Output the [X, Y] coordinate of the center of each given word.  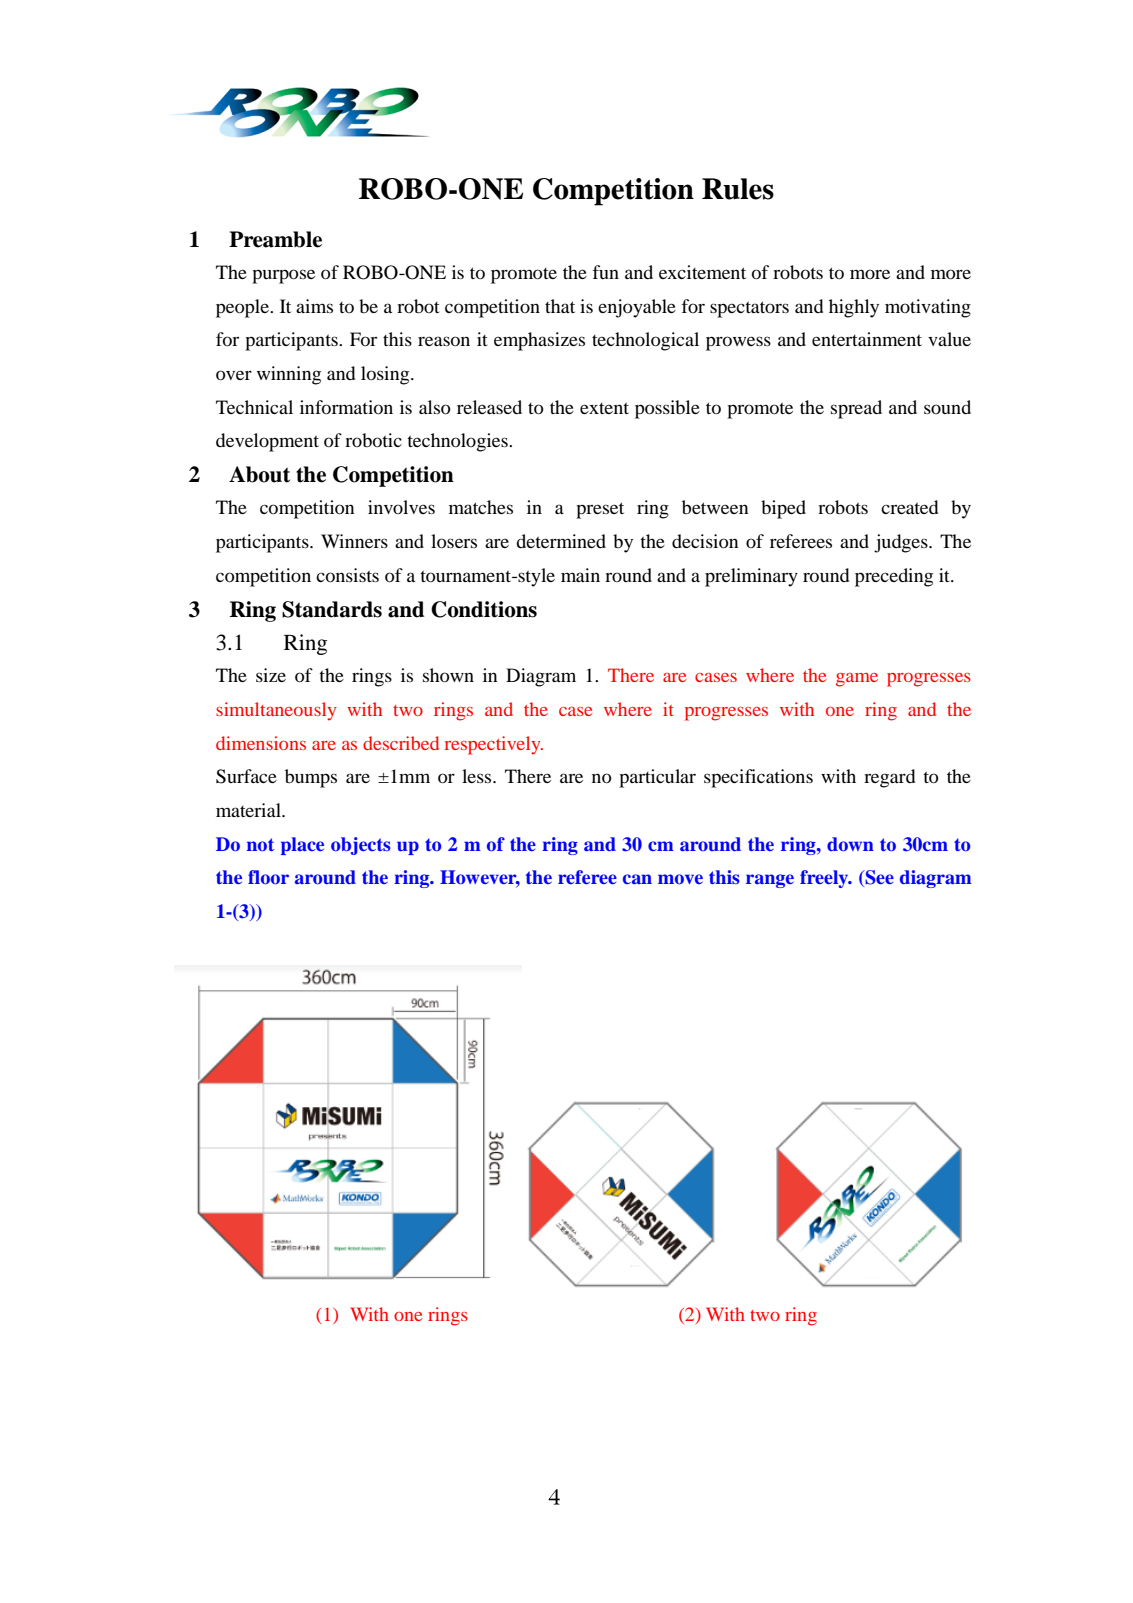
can [637, 879]
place [302, 846]
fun [605, 272]
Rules [738, 189]
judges [902, 543]
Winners [354, 541]
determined [561, 541]
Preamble [275, 239]
